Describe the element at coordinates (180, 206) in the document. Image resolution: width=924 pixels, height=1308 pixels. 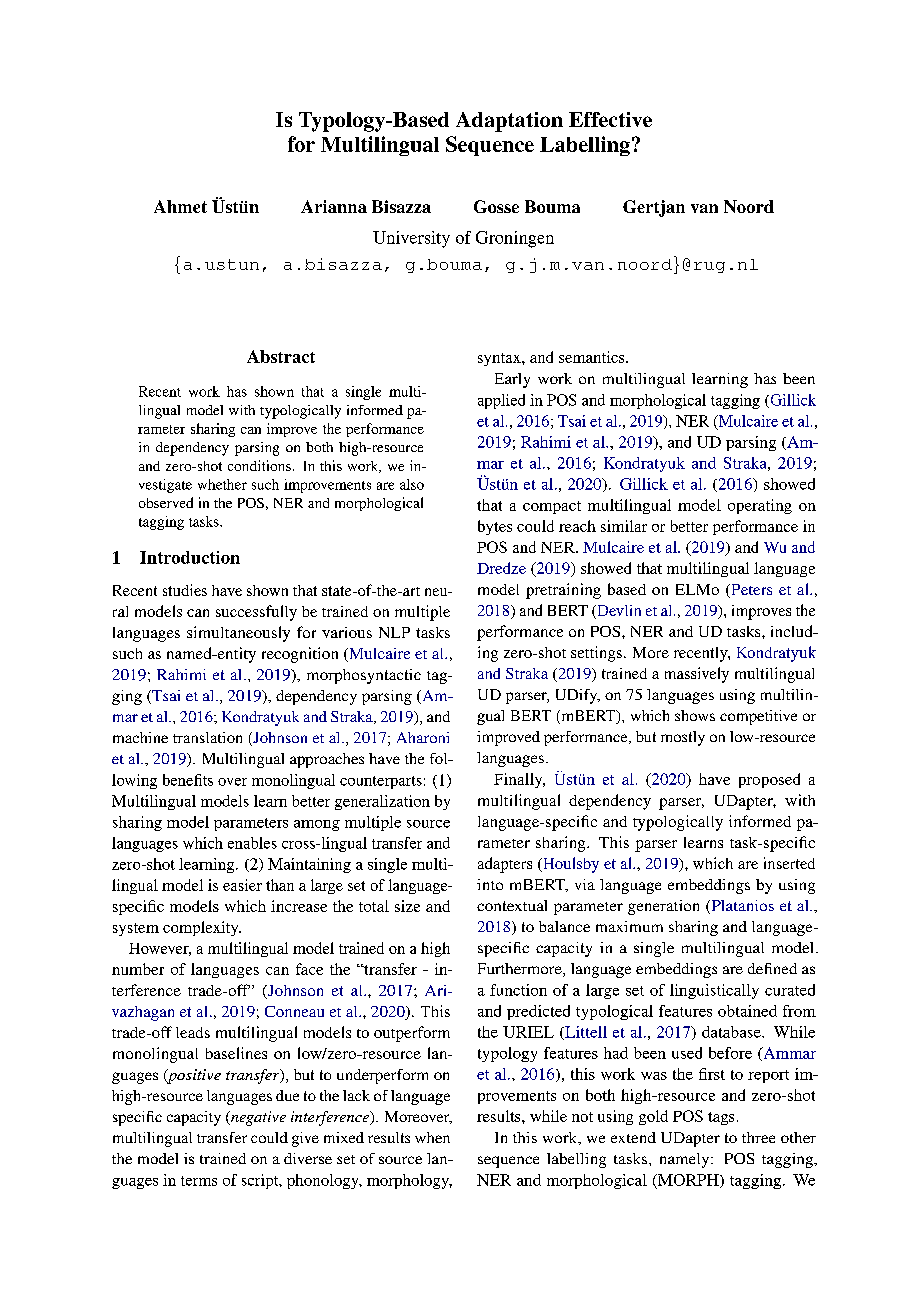
I see `Ahmet` at that location.
